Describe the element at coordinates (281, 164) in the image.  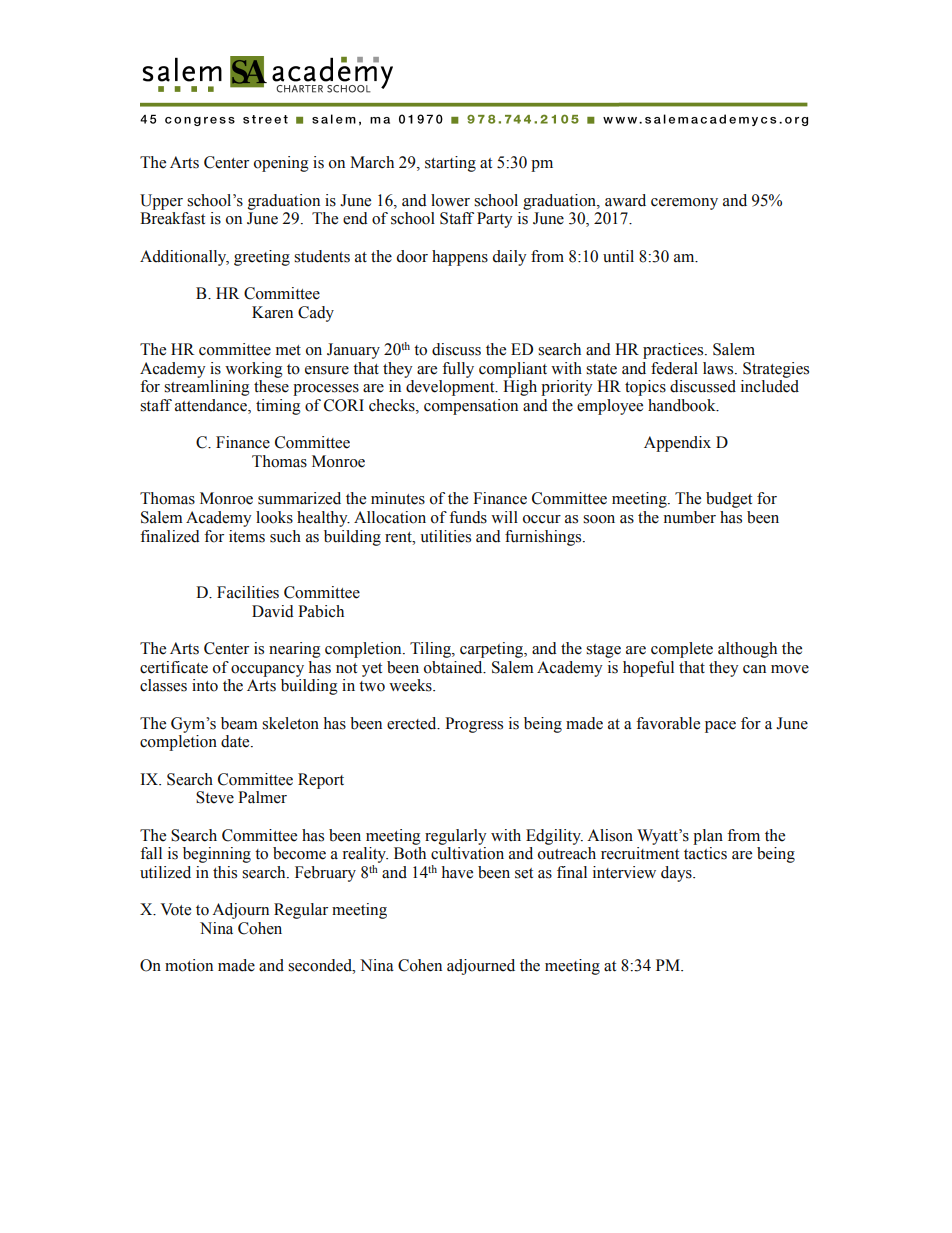
I see `opening` at that location.
